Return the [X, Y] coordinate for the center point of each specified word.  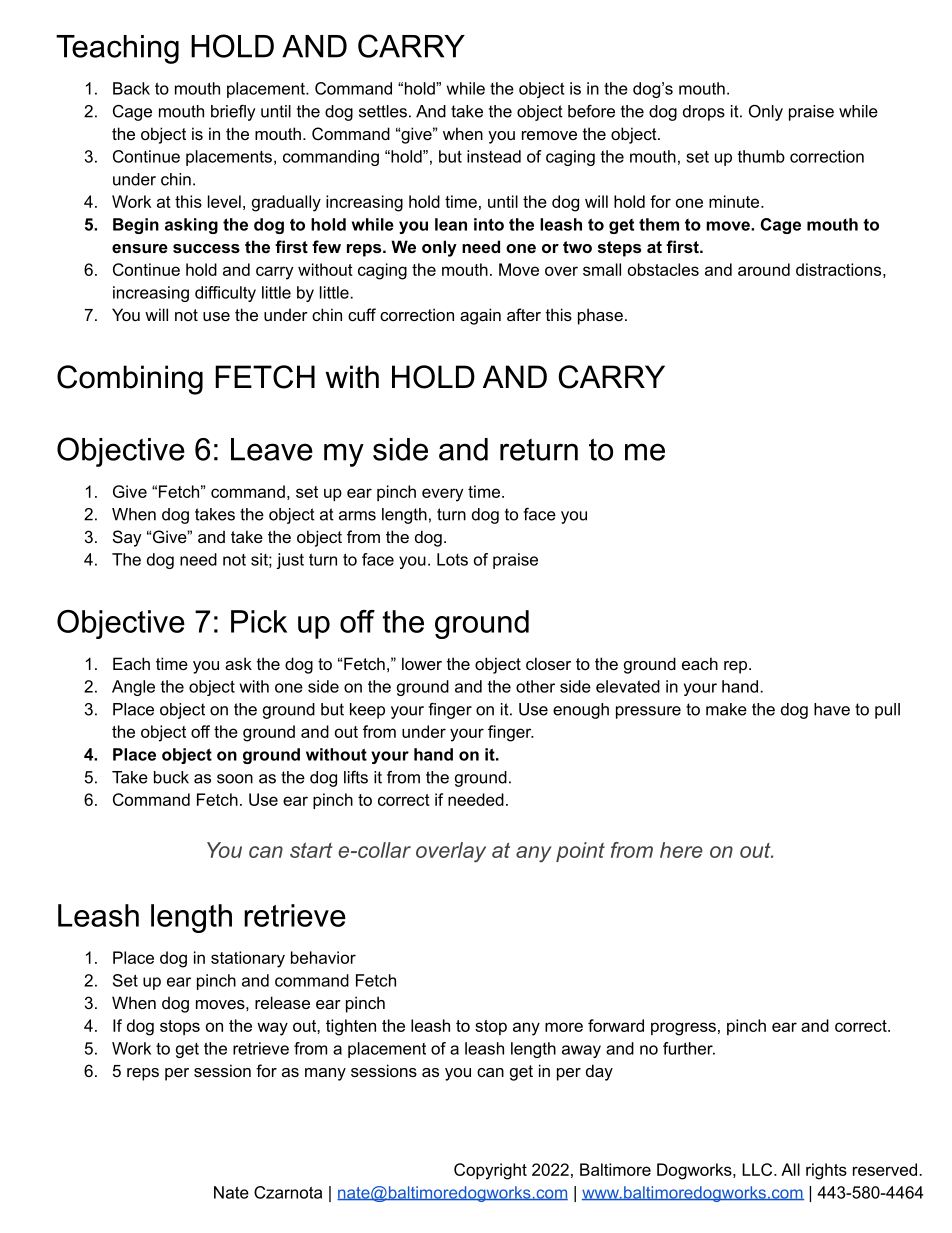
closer [548, 663]
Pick [259, 621]
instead [494, 156]
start [311, 850]
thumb [761, 156]
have [832, 709]
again [480, 316]
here [681, 850]
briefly [233, 113]
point [580, 852]
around [764, 269]
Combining [130, 380]
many [325, 1074]
